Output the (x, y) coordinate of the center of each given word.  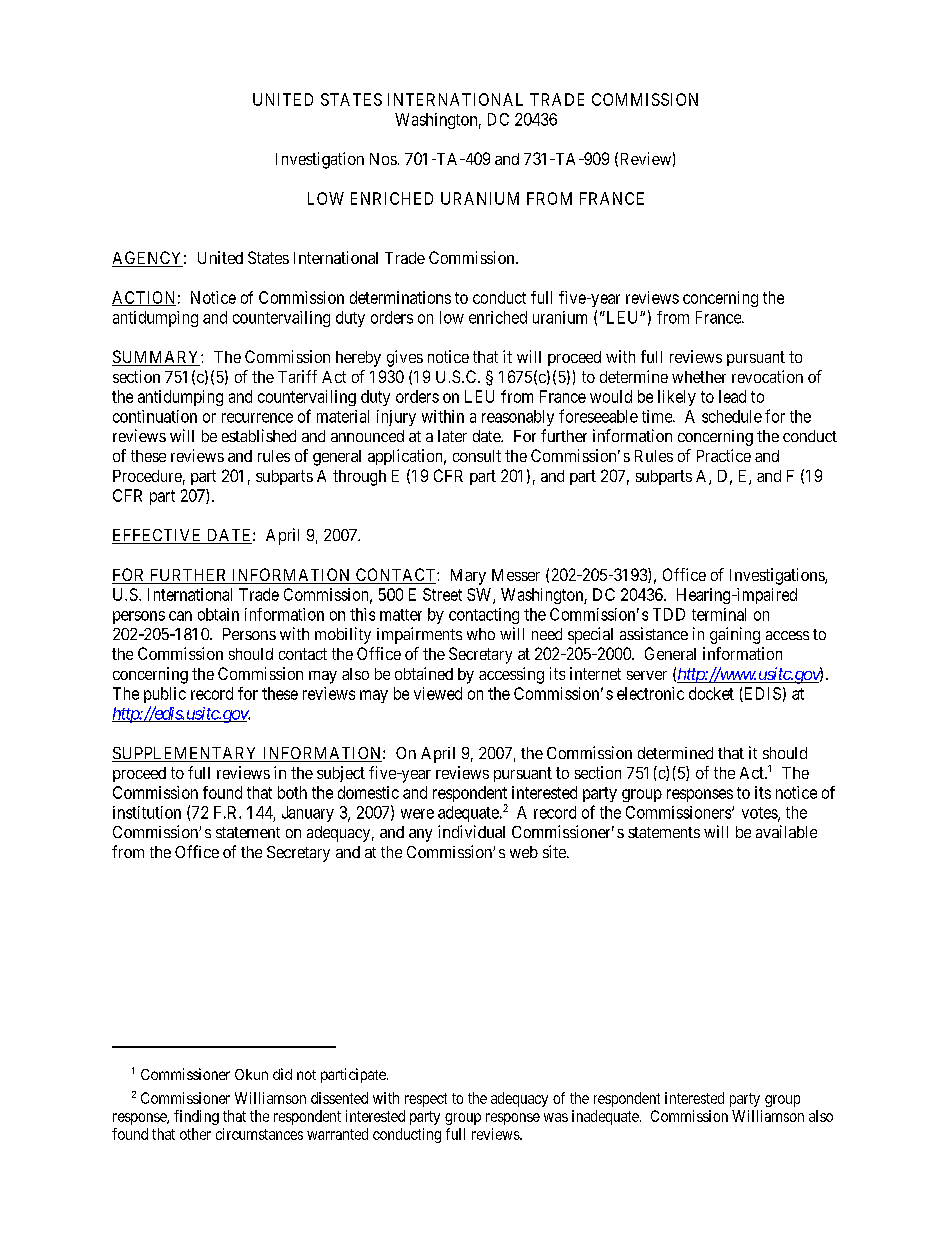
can (180, 616)
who (481, 634)
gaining (735, 635)
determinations (400, 297)
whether (699, 377)
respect (426, 1100)
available (786, 831)
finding (196, 1117)
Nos (383, 159)
